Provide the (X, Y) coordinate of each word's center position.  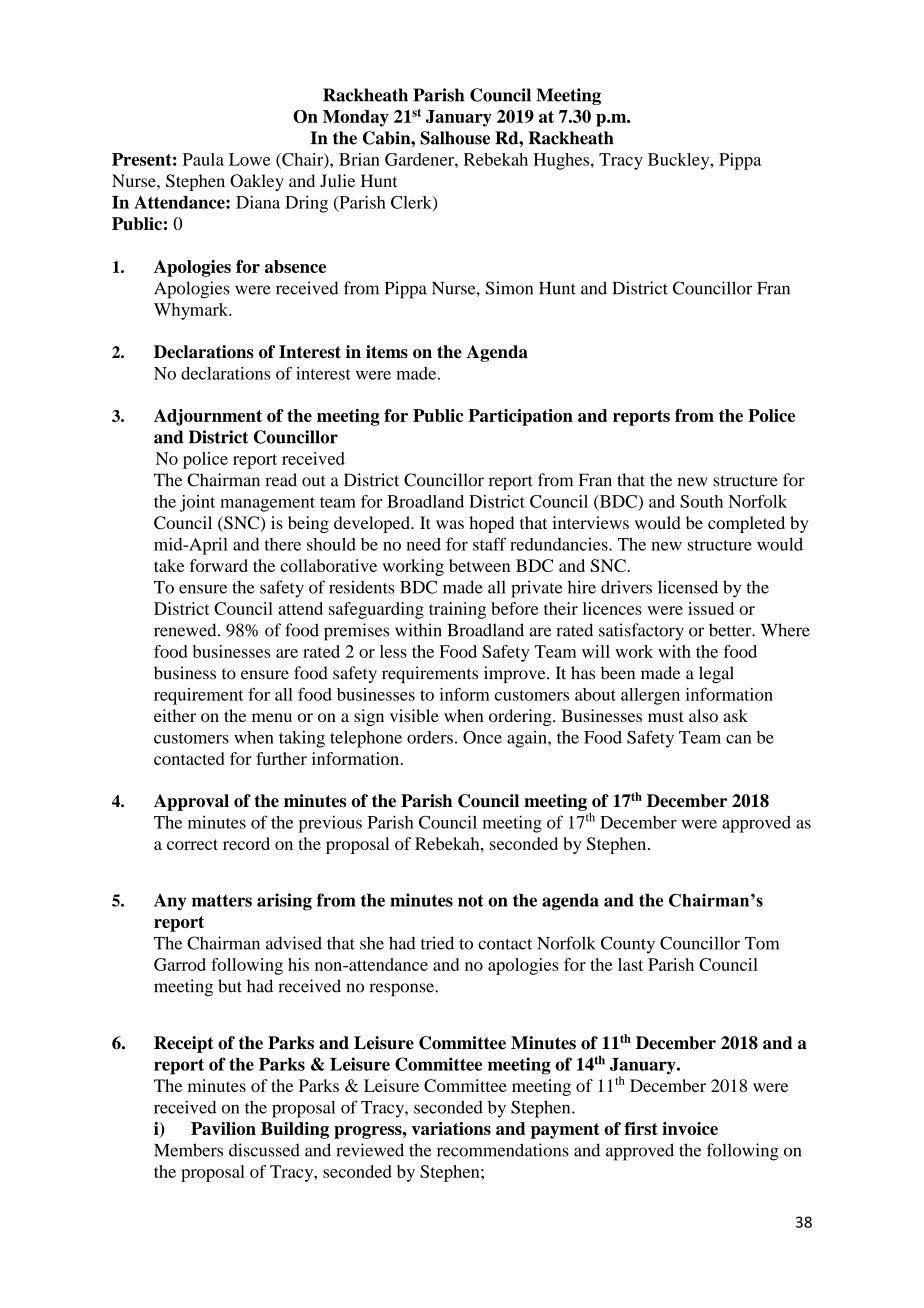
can (738, 739)
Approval (191, 802)
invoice (690, 1128)
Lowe (249, 159)
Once (482, 737)
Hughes (562, 161)
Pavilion (223, 1128)
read (281, 480)
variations (451, 1128)
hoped (491, 524)
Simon (509, 288)
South (701, 501)
